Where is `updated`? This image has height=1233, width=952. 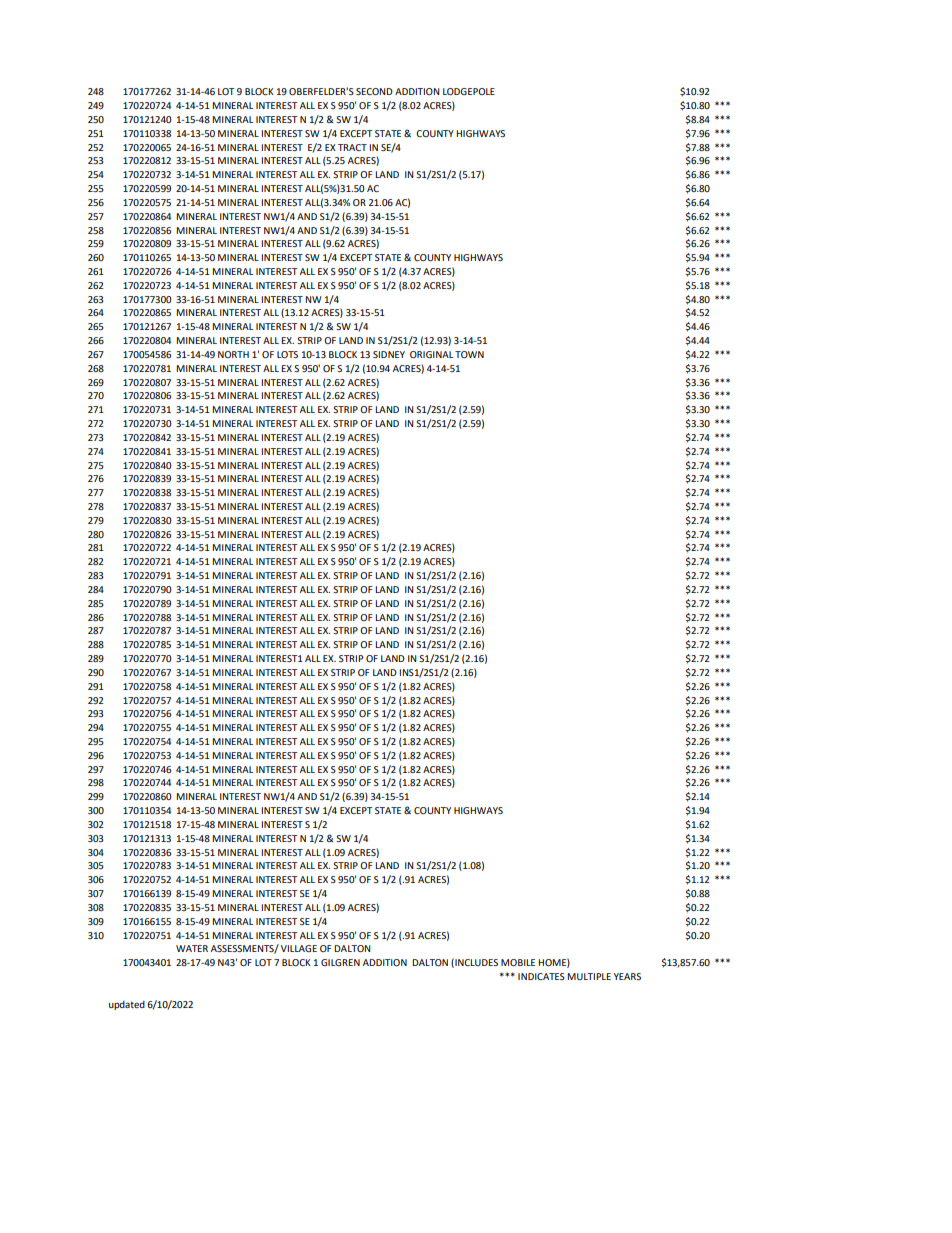 updated is located at coordinates (127, 1005).
